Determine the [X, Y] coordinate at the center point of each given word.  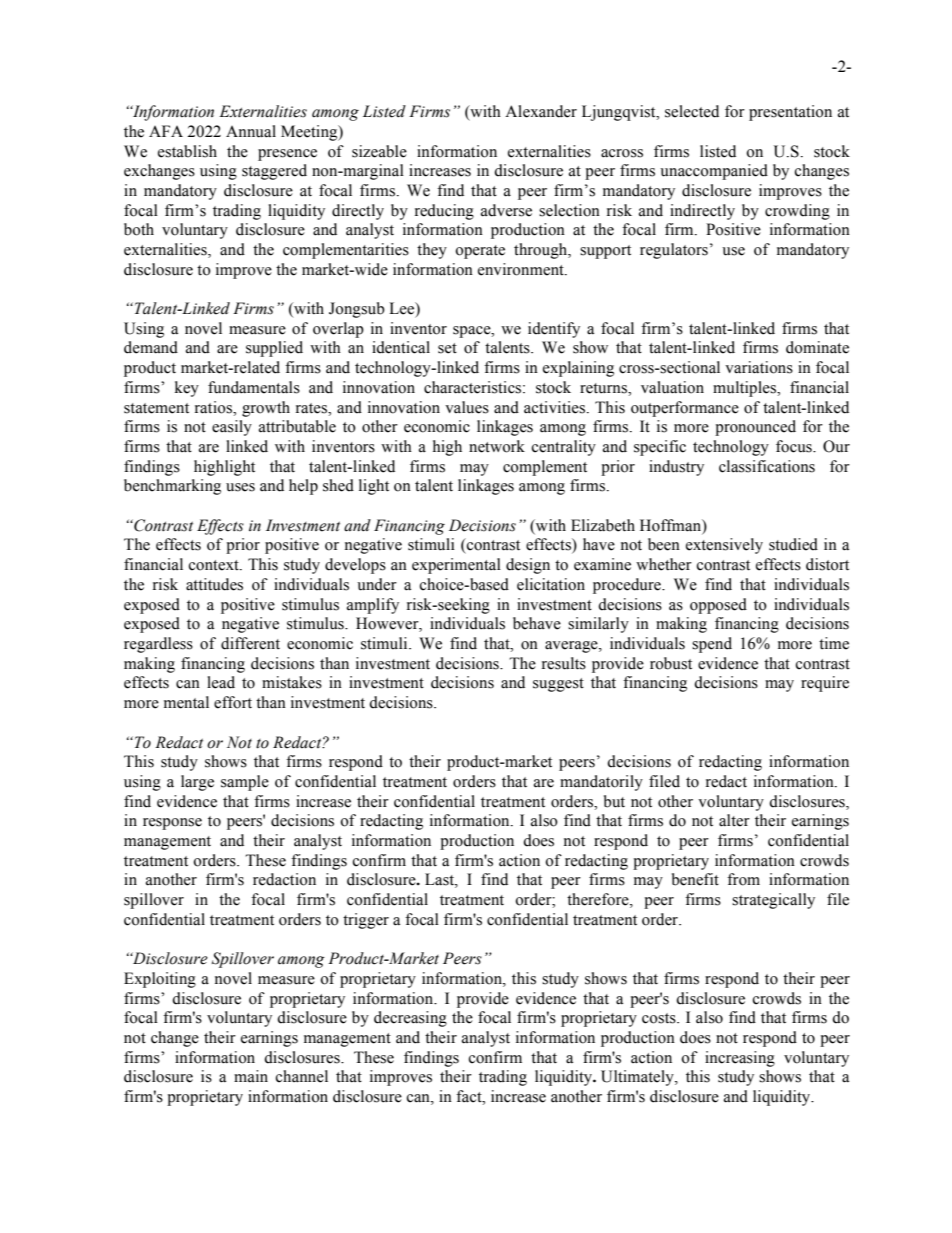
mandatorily [601, 783]
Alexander [541, 111]
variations [759, 367]
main [251, 1076]
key [187, 389]
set [447, 348]
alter [734, 820]
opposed [718, 606]
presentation [790, 113]
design [528, 566]
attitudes [214, 584]
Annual [251, 131]
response [172, 824]
